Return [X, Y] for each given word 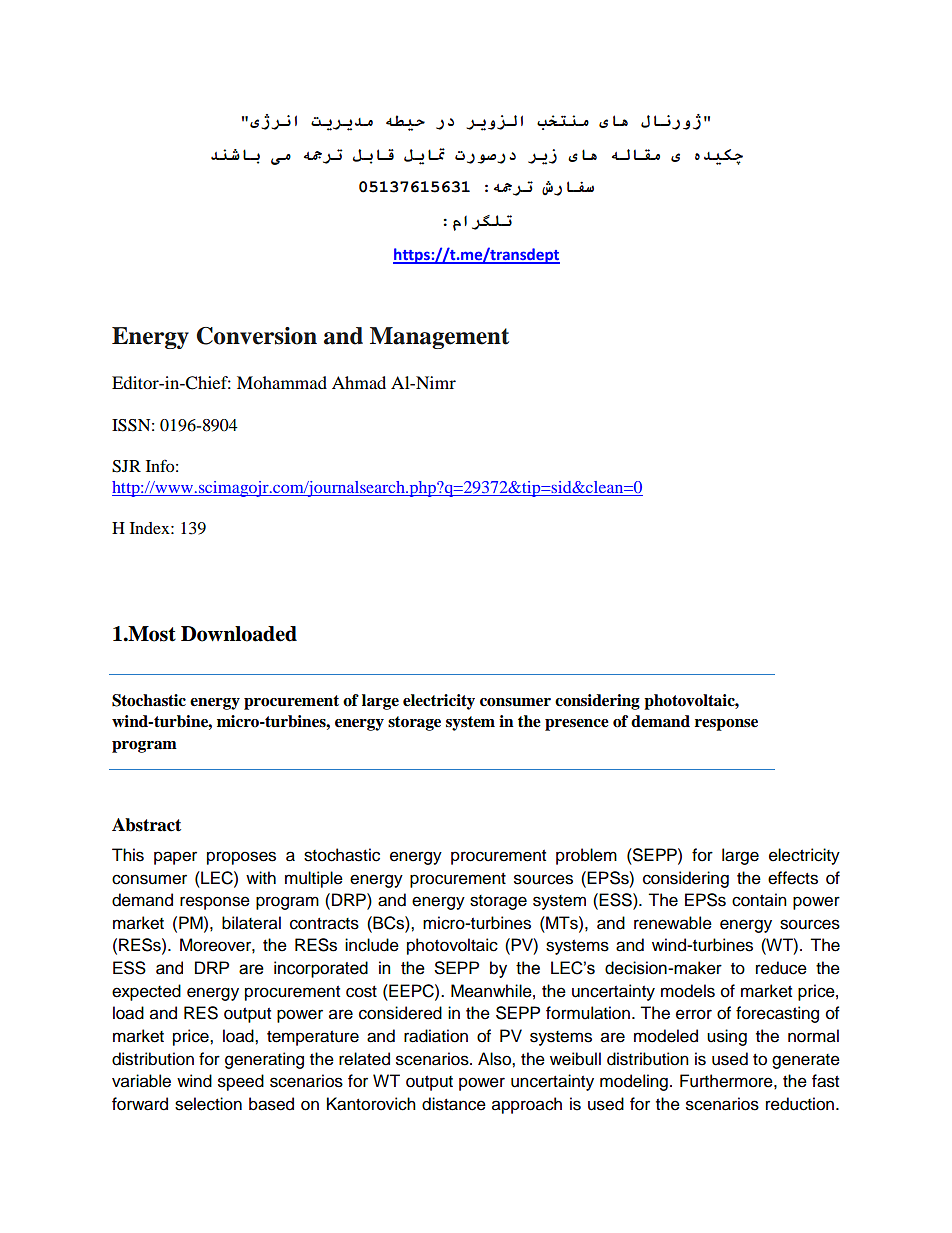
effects [793, 878]
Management [439, 338]
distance [454, 1104]
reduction [801, 1104]
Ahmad [359, 382]
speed [241, 1082]
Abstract [146, 825]
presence [577, 725]
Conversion [257, 336]
